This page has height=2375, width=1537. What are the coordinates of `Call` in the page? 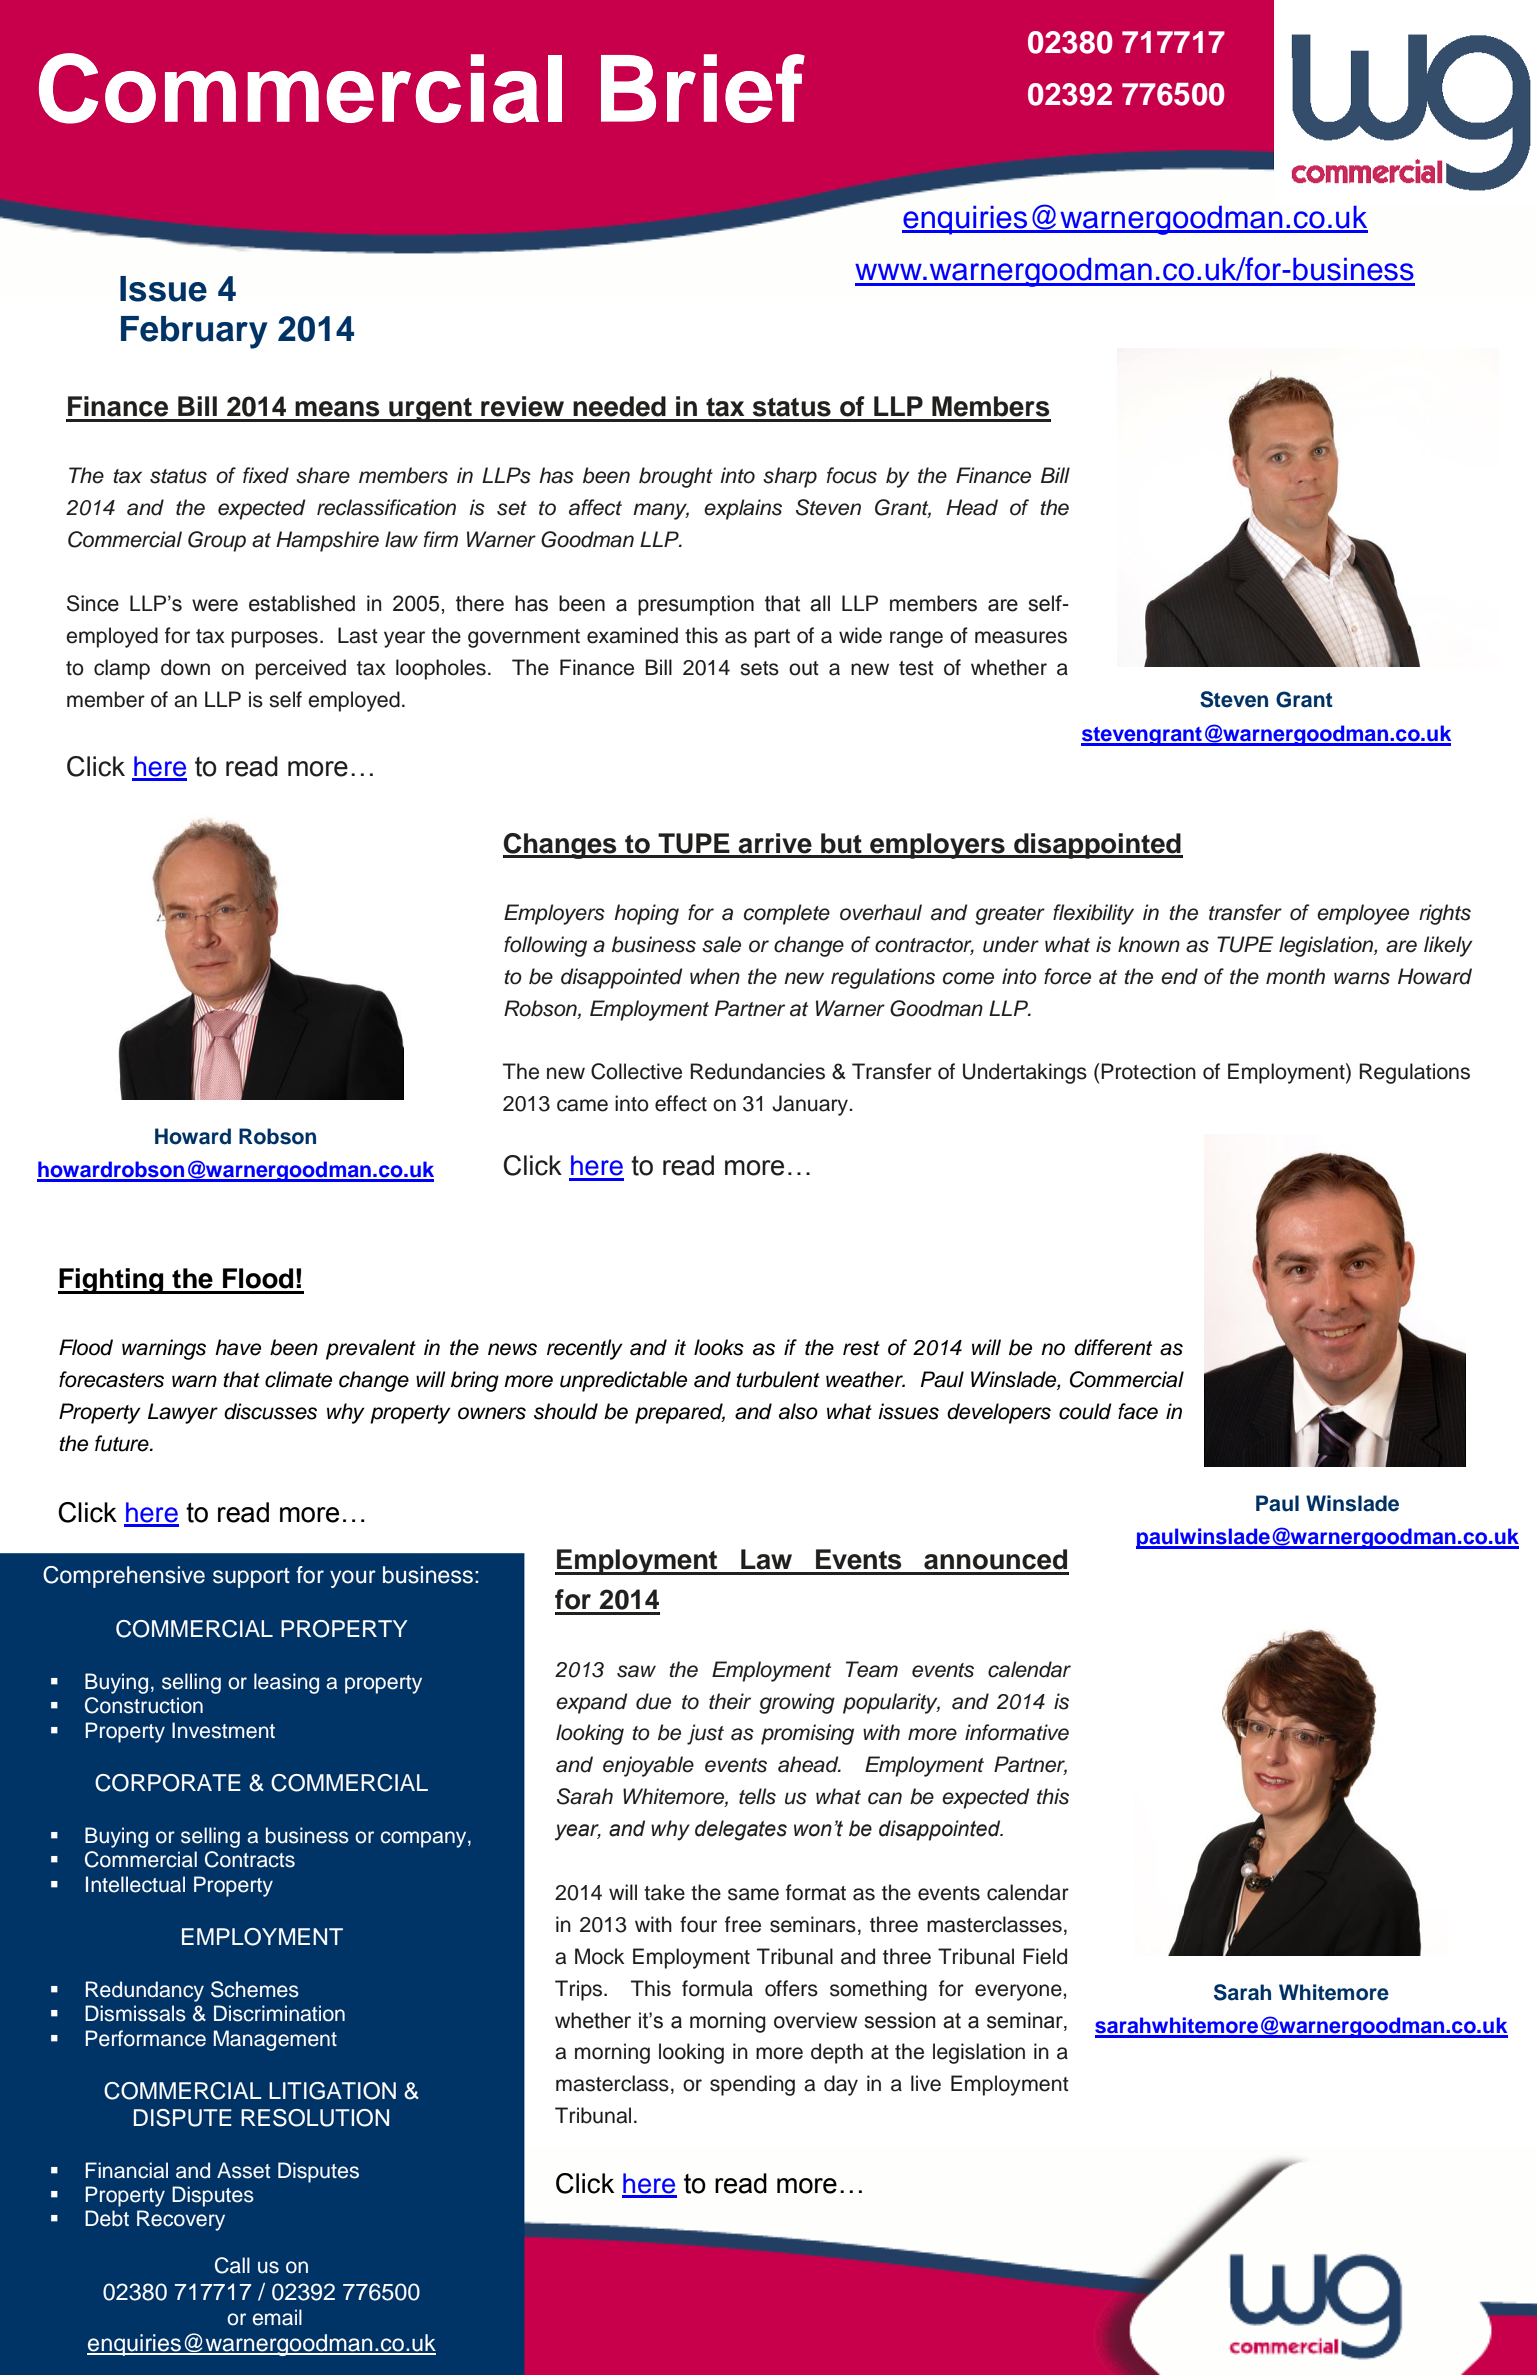 It's located at (232, 2265).
